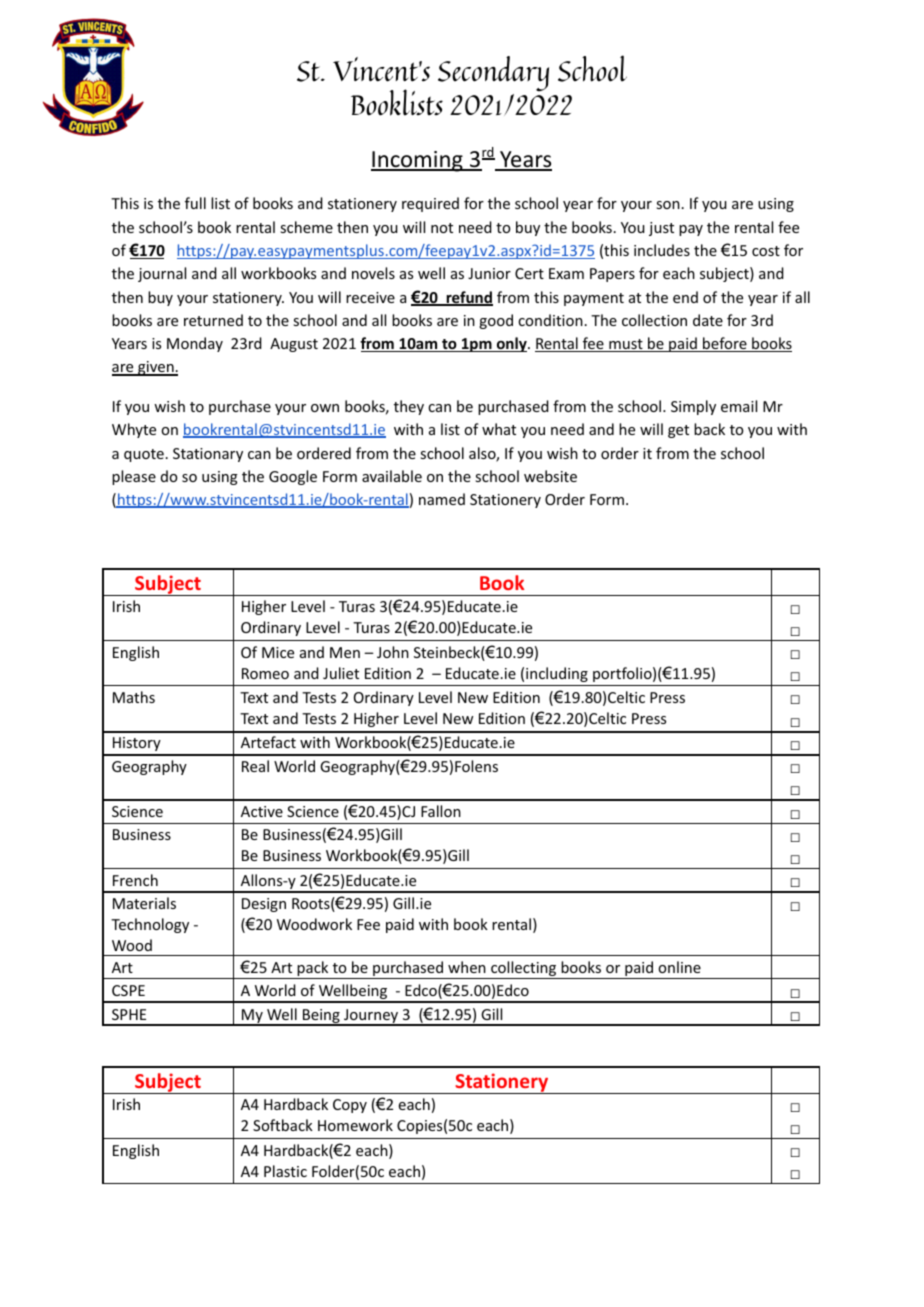  What do you see at coordinates (285, 1171) in the document?
I see `Plastic` at bounding box center [285, 1171].
